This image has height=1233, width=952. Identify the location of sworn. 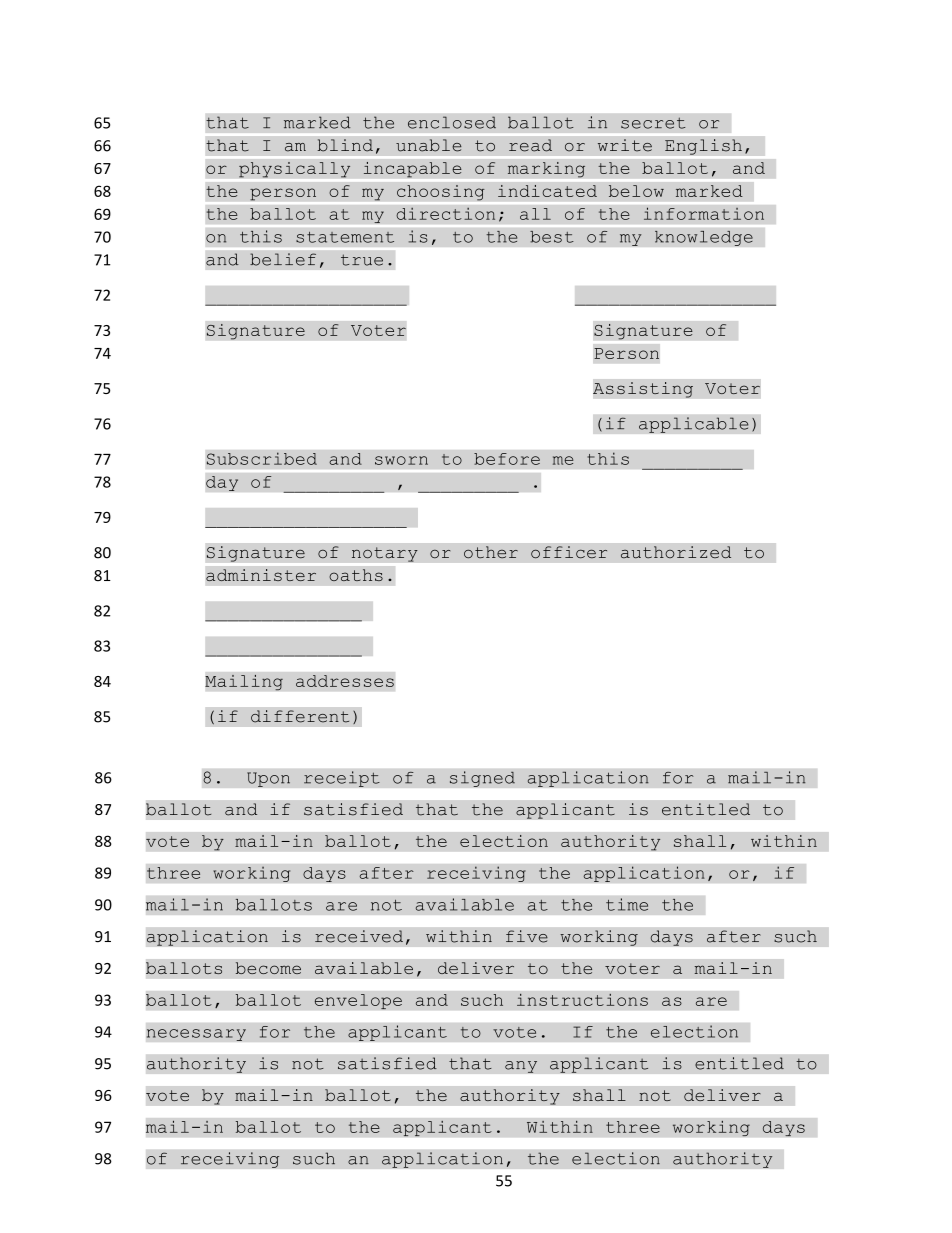
(401, 460).
